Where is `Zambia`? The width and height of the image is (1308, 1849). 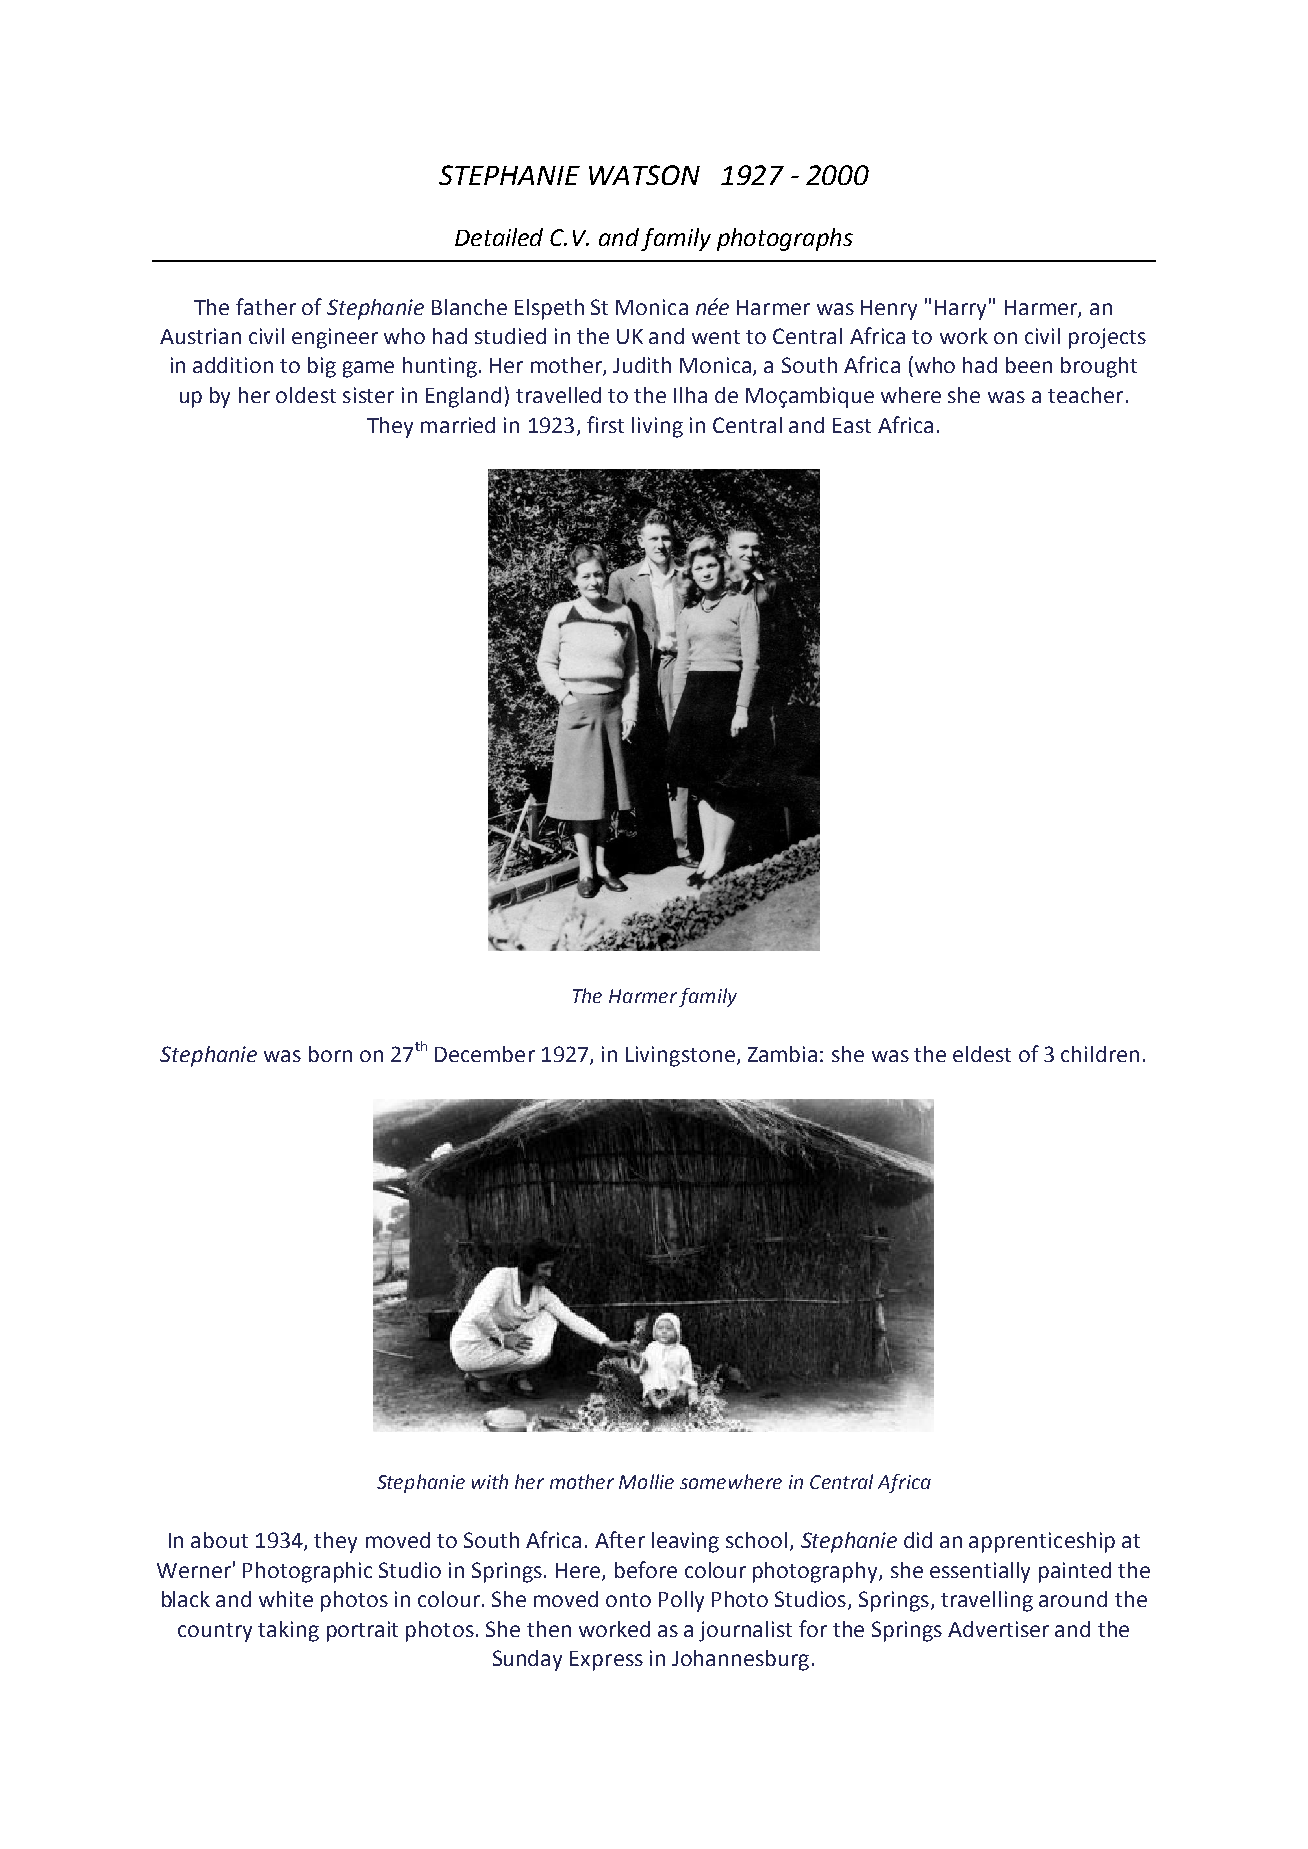
Zambia is located at coordinates (782, 1054).
